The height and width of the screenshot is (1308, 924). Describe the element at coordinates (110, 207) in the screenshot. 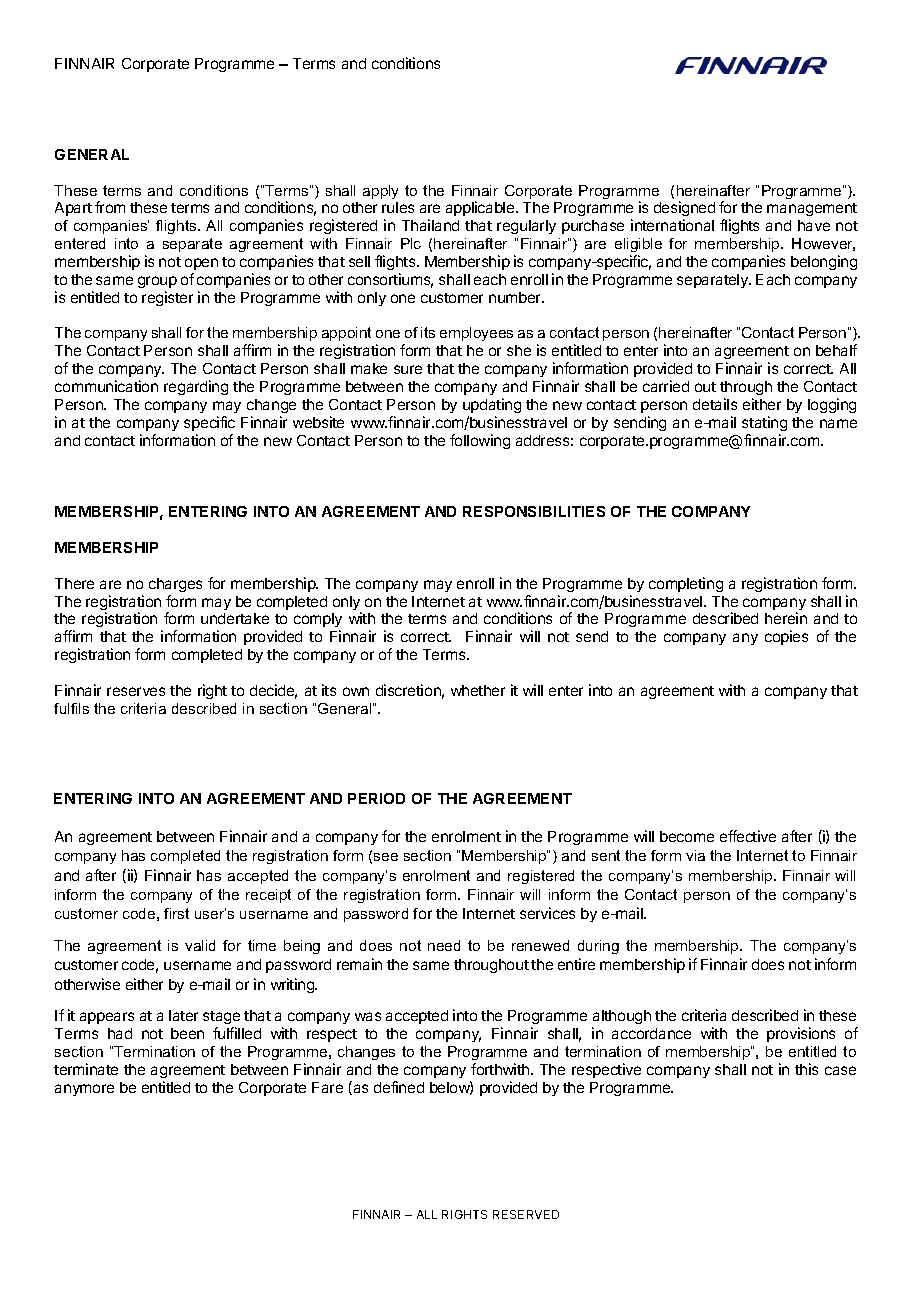

I see `from` at that location.
